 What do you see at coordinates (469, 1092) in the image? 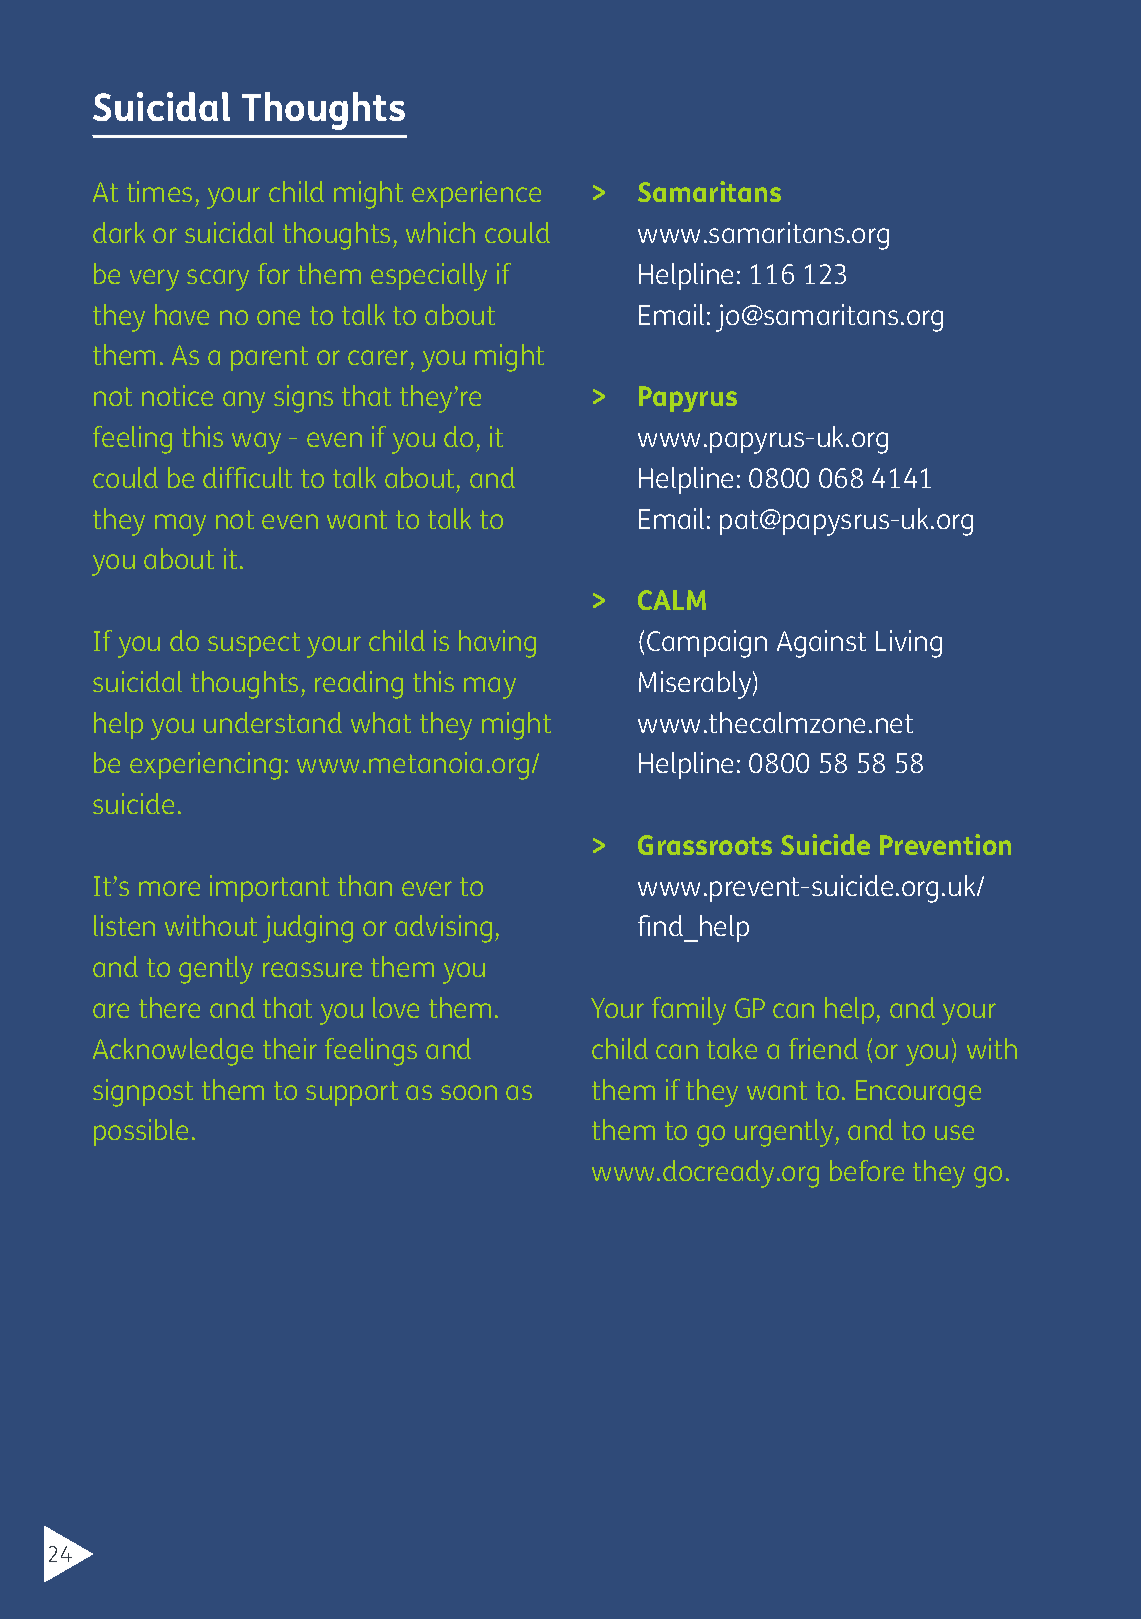
I see `soon` at bounding box center [469, 1092].
